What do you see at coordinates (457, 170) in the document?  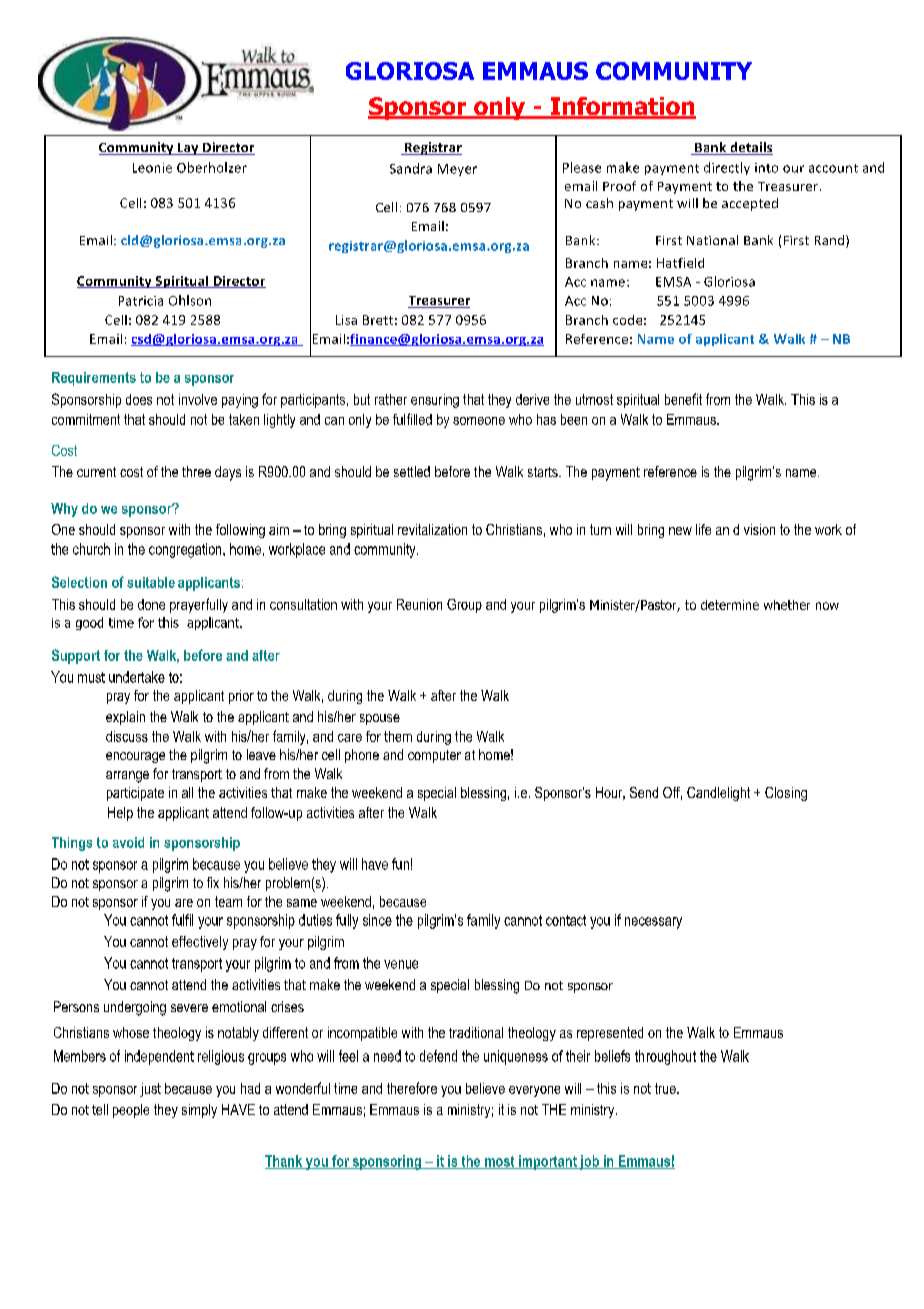 I see `Meyer` at bounding box center [457, 170].
